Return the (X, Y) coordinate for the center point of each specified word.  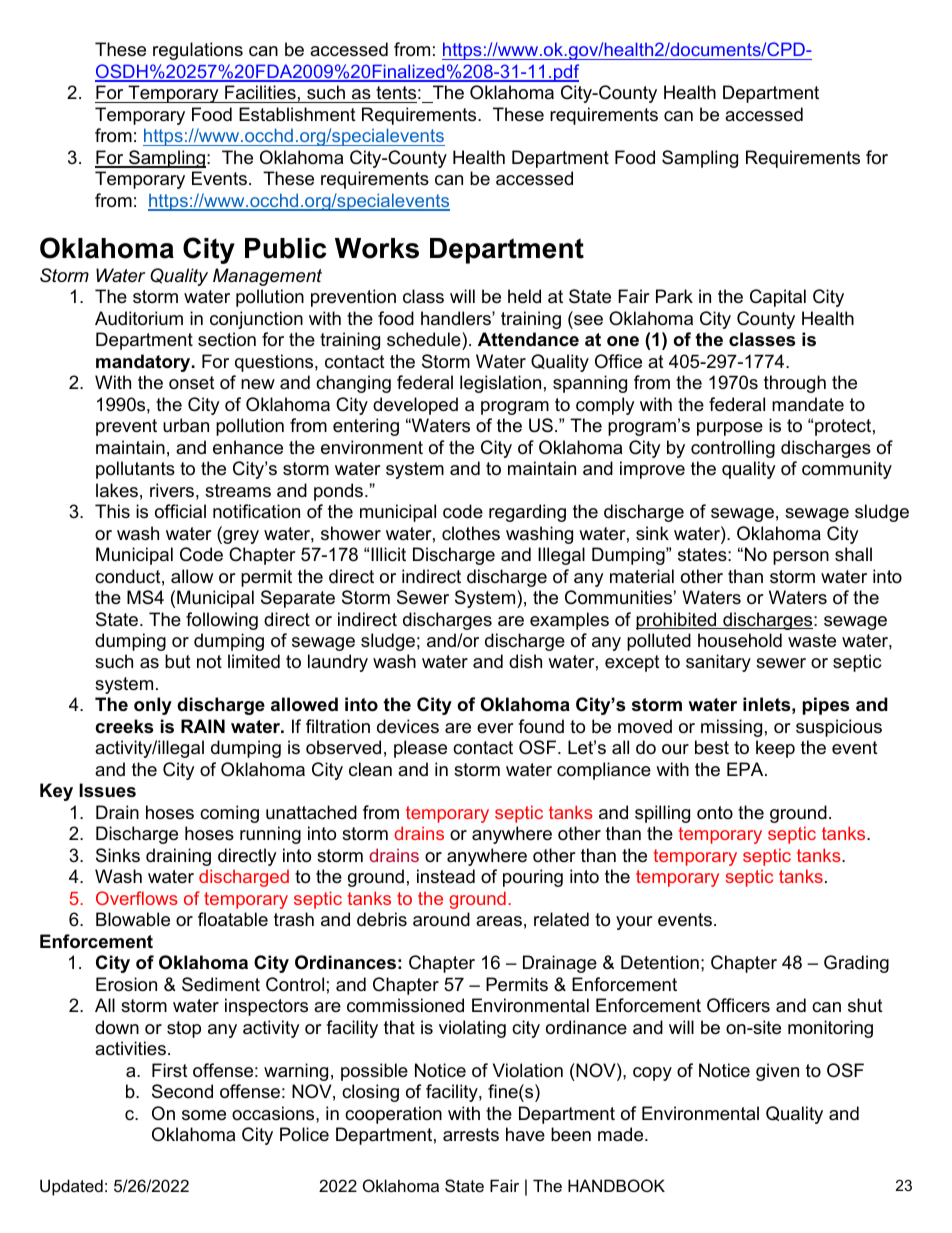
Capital (778, 298)
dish (525, 661)
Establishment (297, 114)
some (204, 1115)
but (178, 661)
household (740, 640)
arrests (471, 1135)
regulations (198, 51)
